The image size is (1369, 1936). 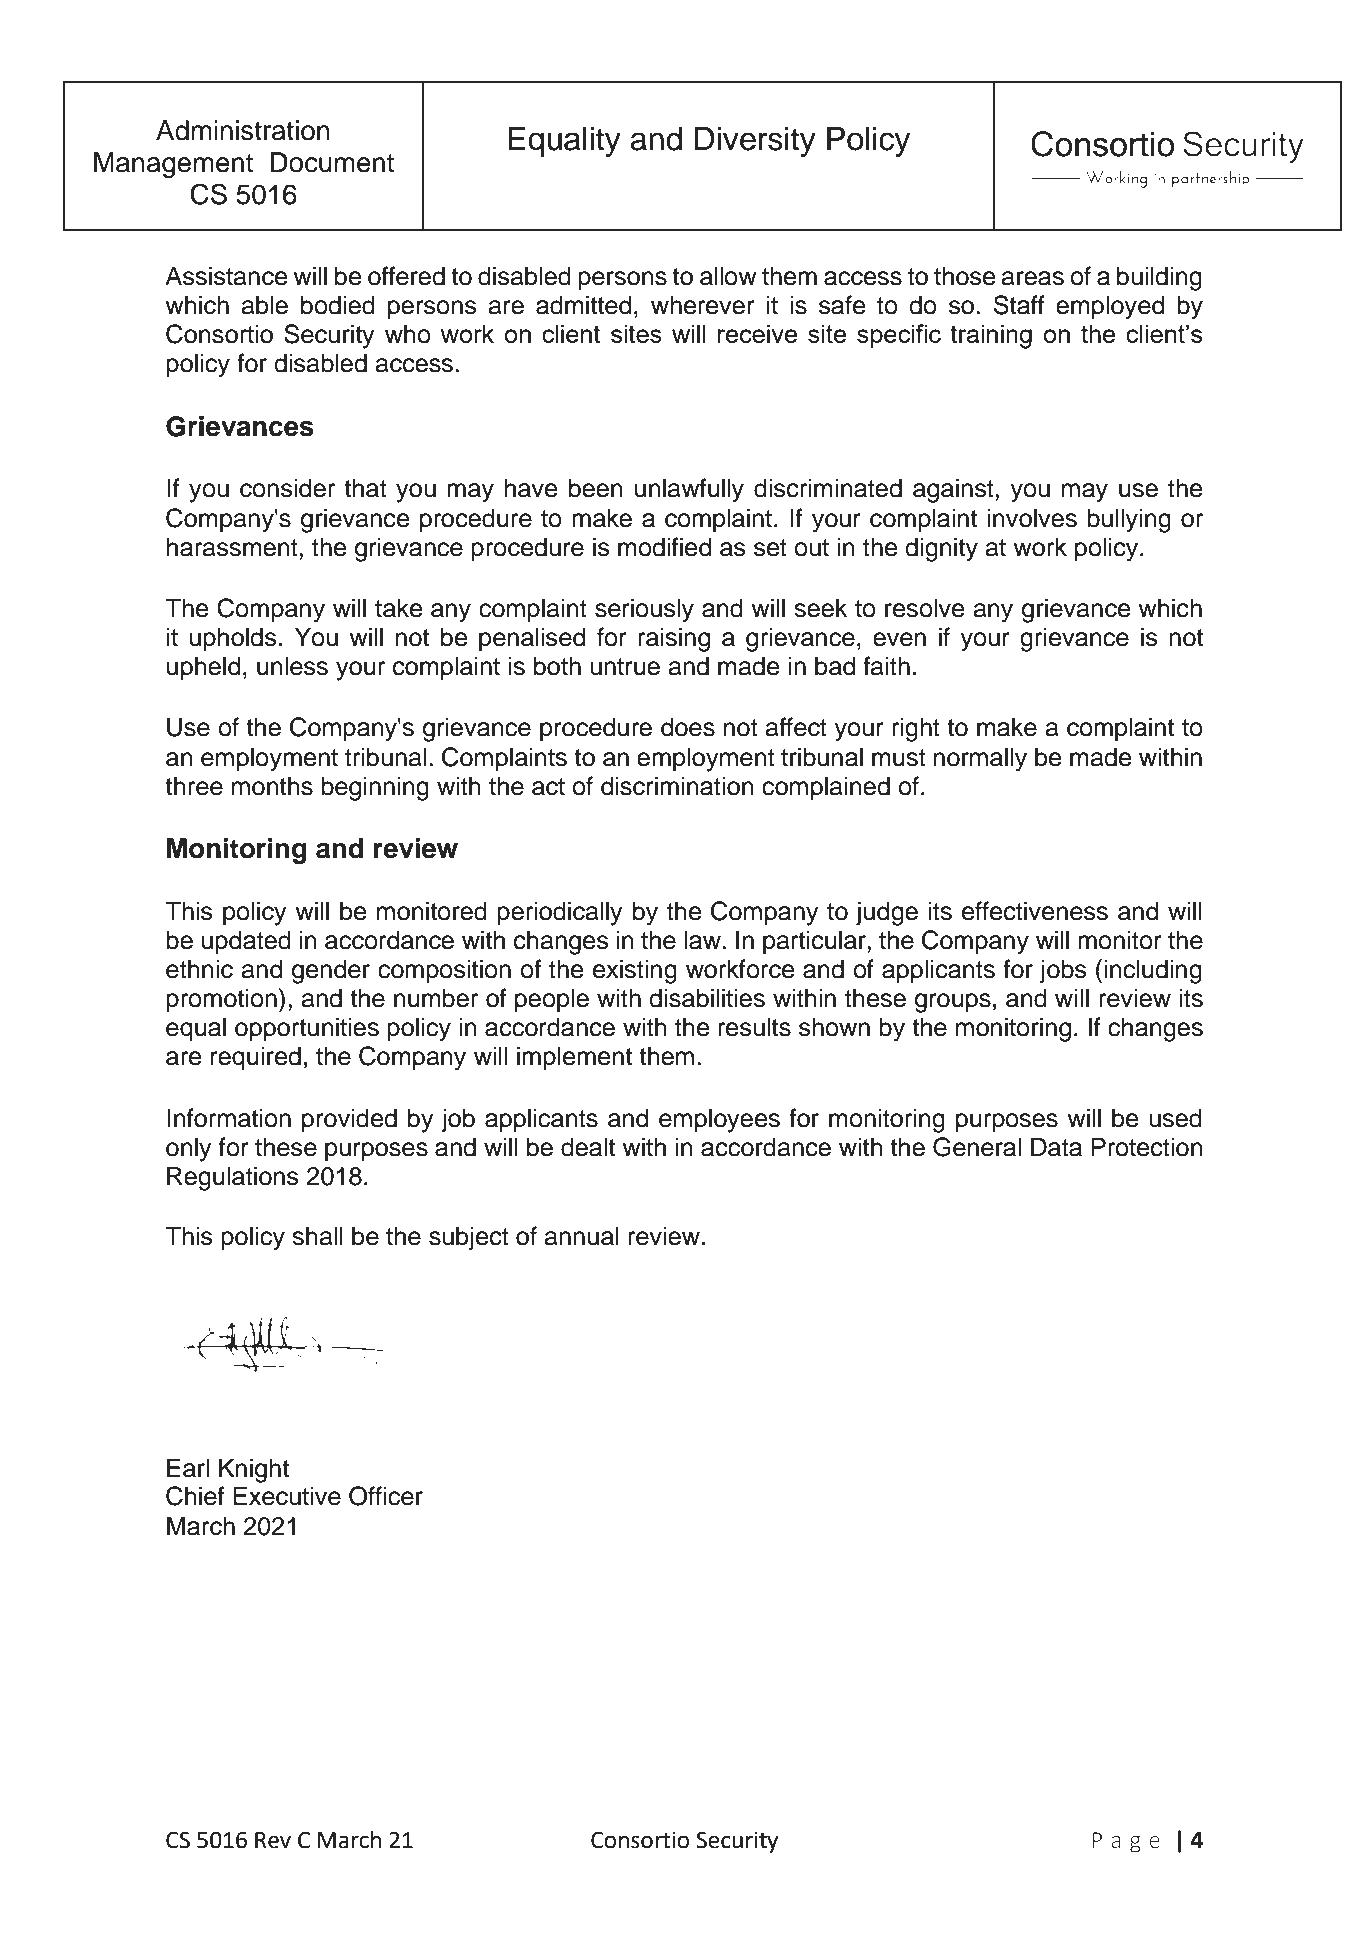 What do you see at coordinates (755, 141) in the screenshot?
I see `Diversity` at bounding box center [755, 141].
